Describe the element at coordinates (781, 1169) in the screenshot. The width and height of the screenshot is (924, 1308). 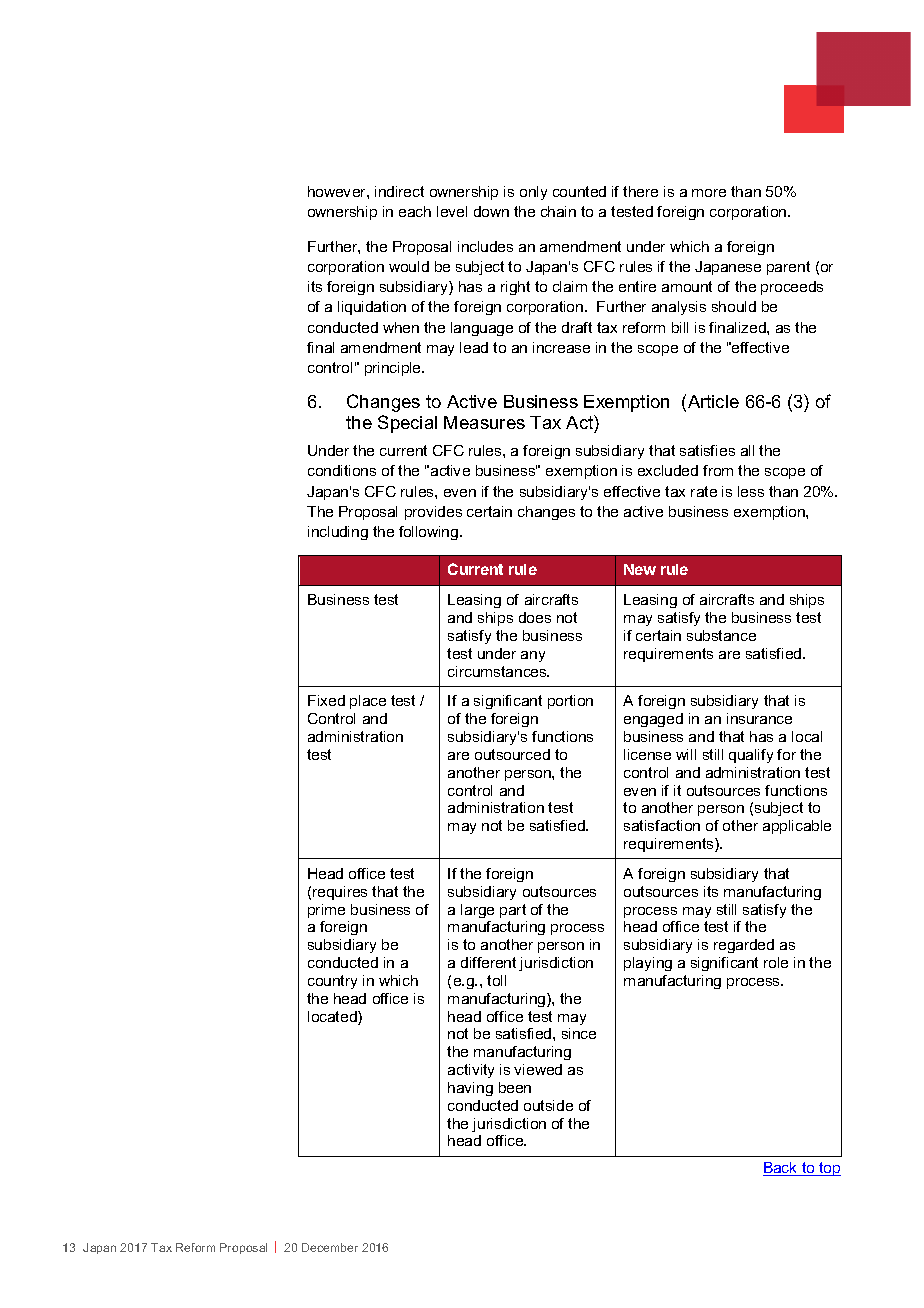
I see `Back` at that location.
